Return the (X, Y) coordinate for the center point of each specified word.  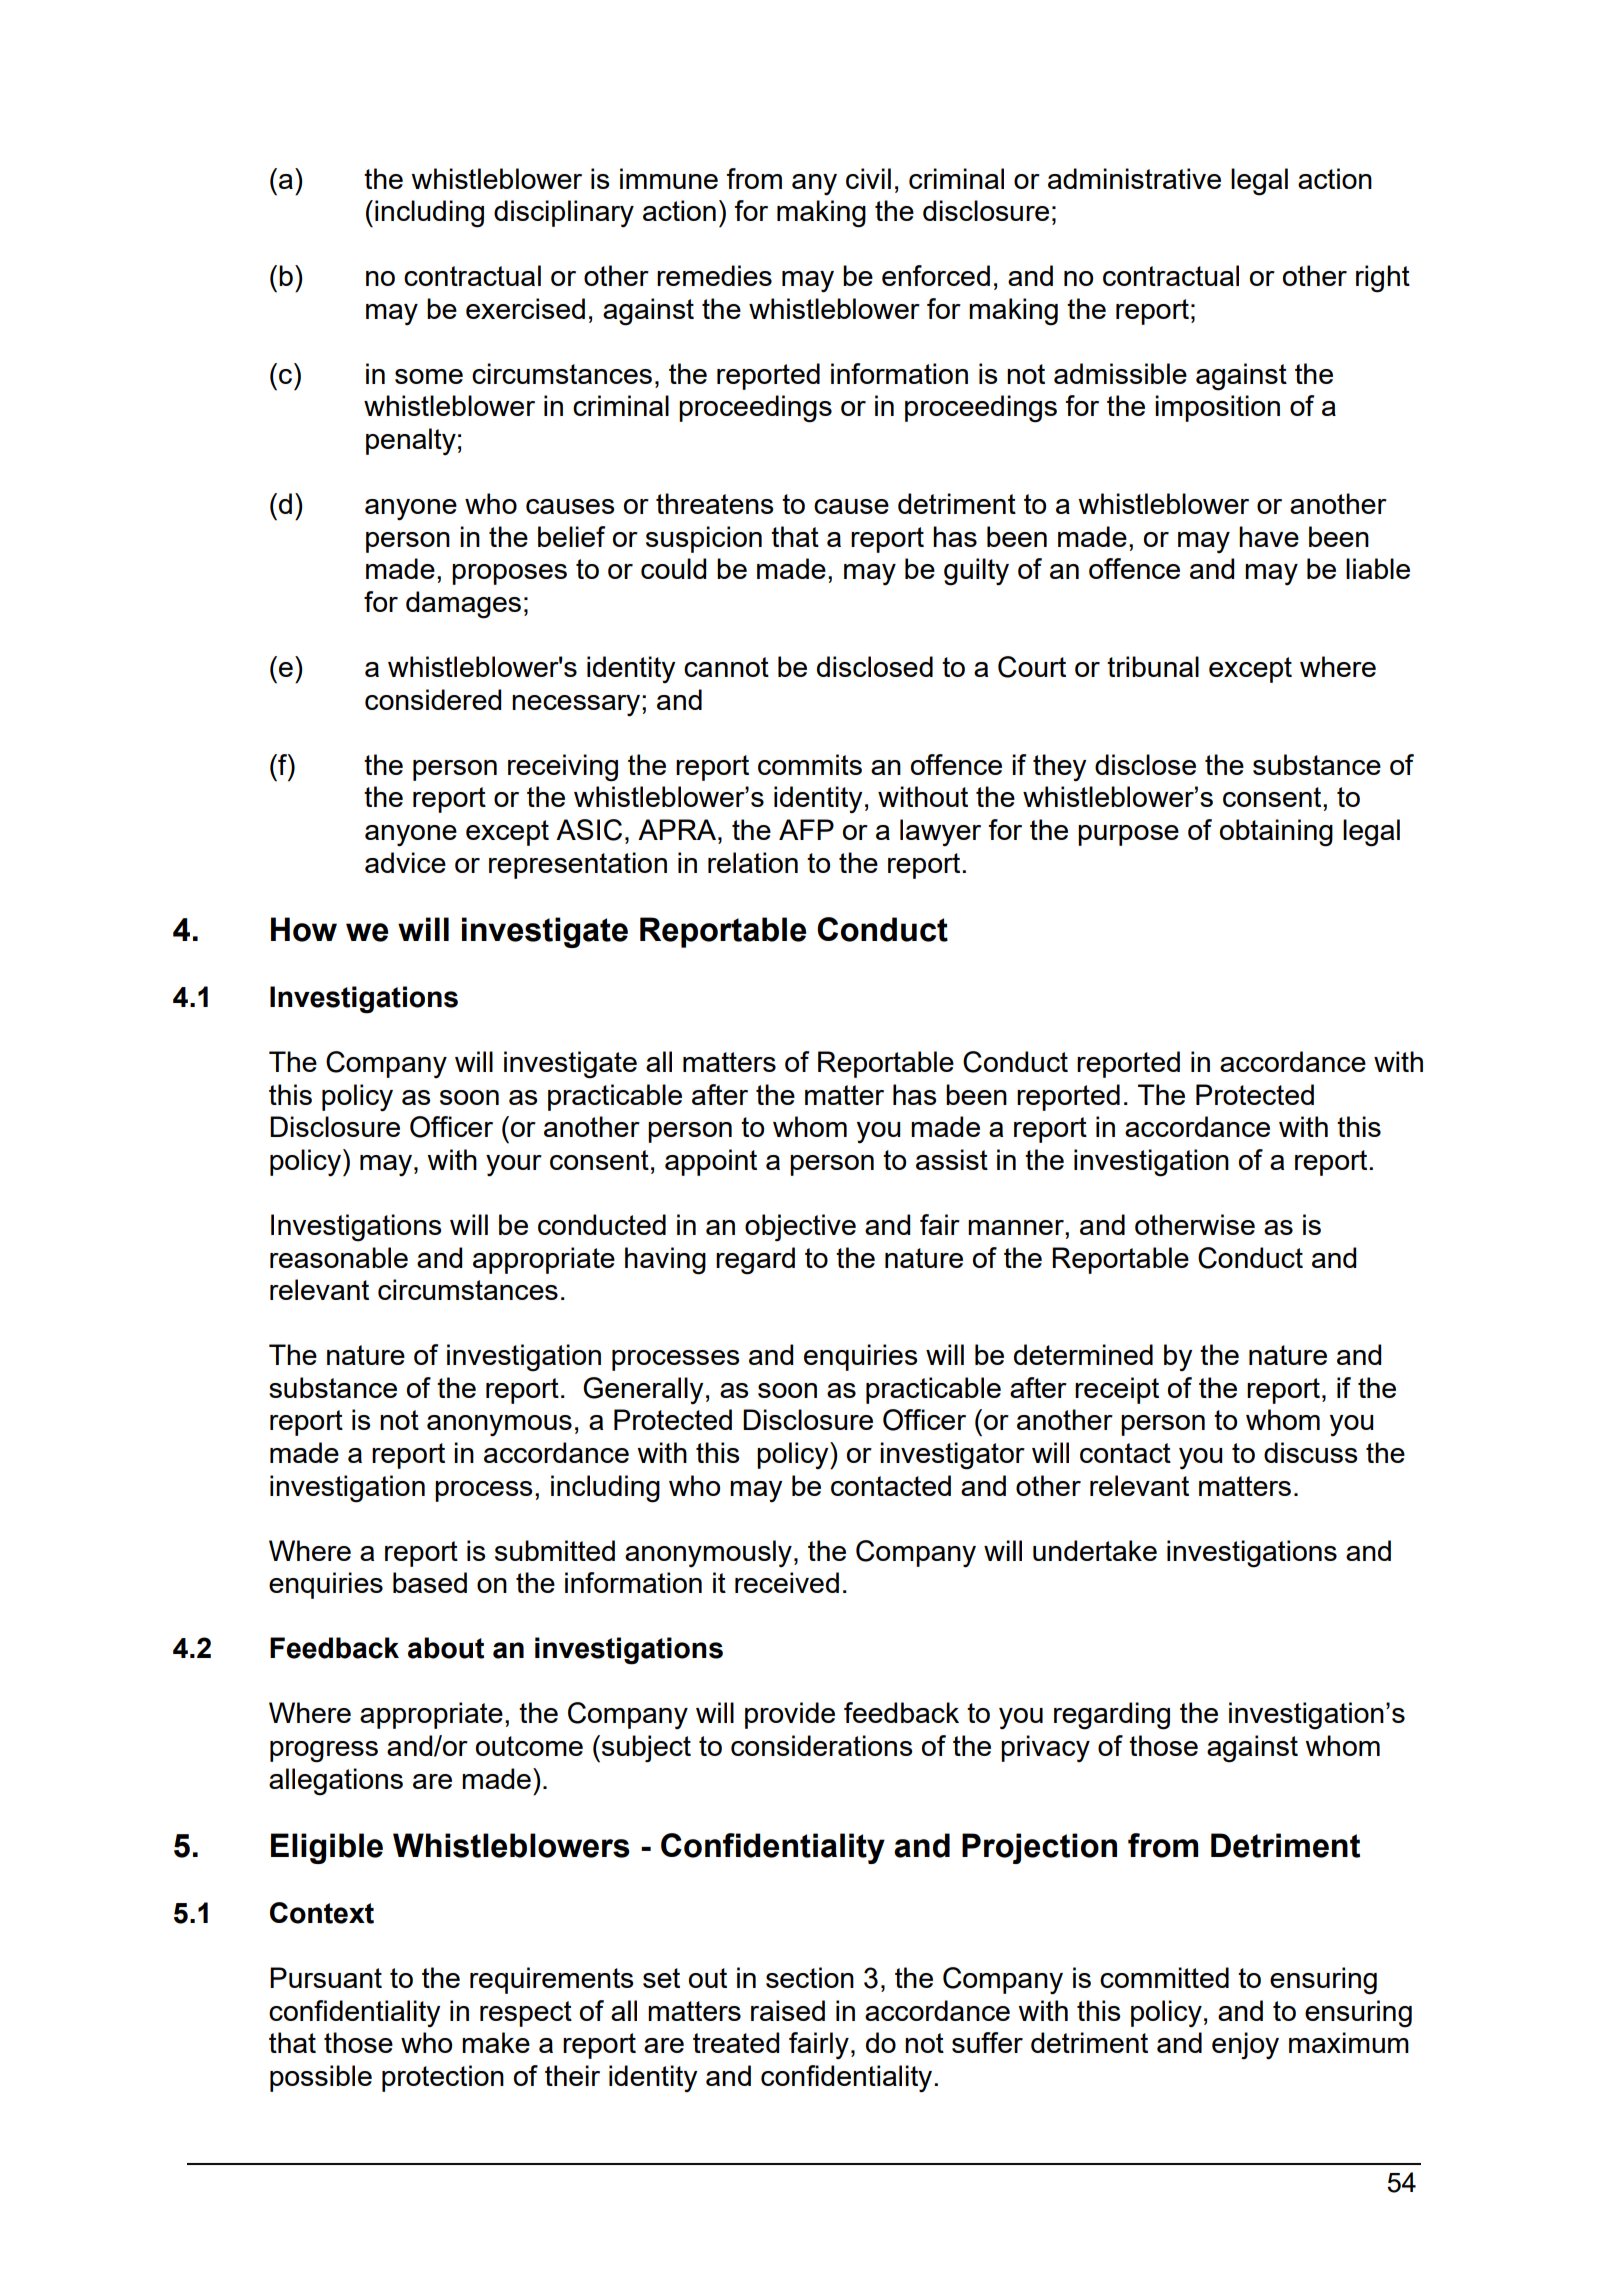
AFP (806, 829)
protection (443, 2078)
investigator (952, 1456)
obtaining (1276, 833)
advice (405, 862)
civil (868, 178)
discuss (1311, 1452)
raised (788, 2010)
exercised (525, 308)
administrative (1134, 178)
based (430, 1582)
